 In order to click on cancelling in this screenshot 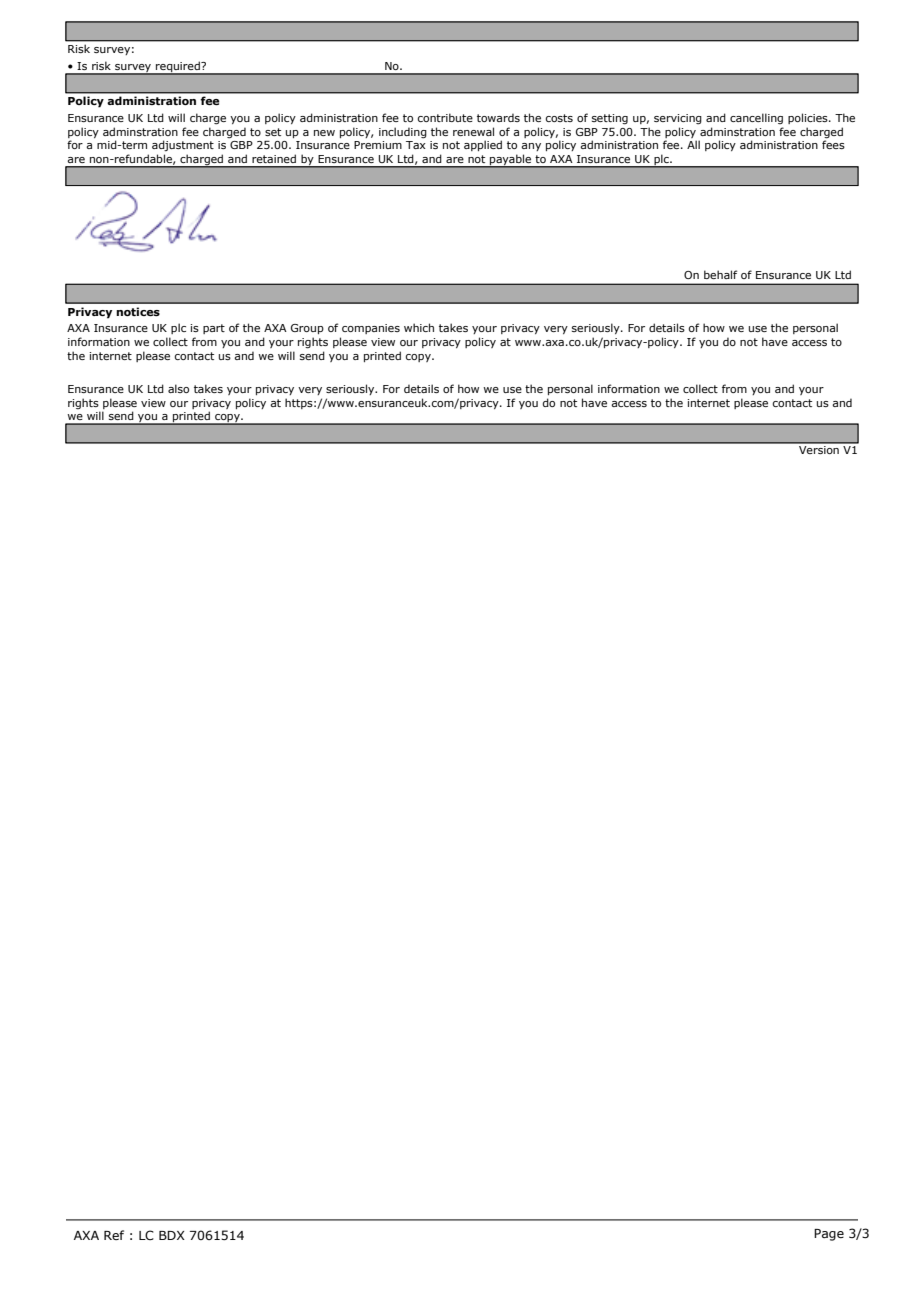, I will do `click(756, 118)`.
